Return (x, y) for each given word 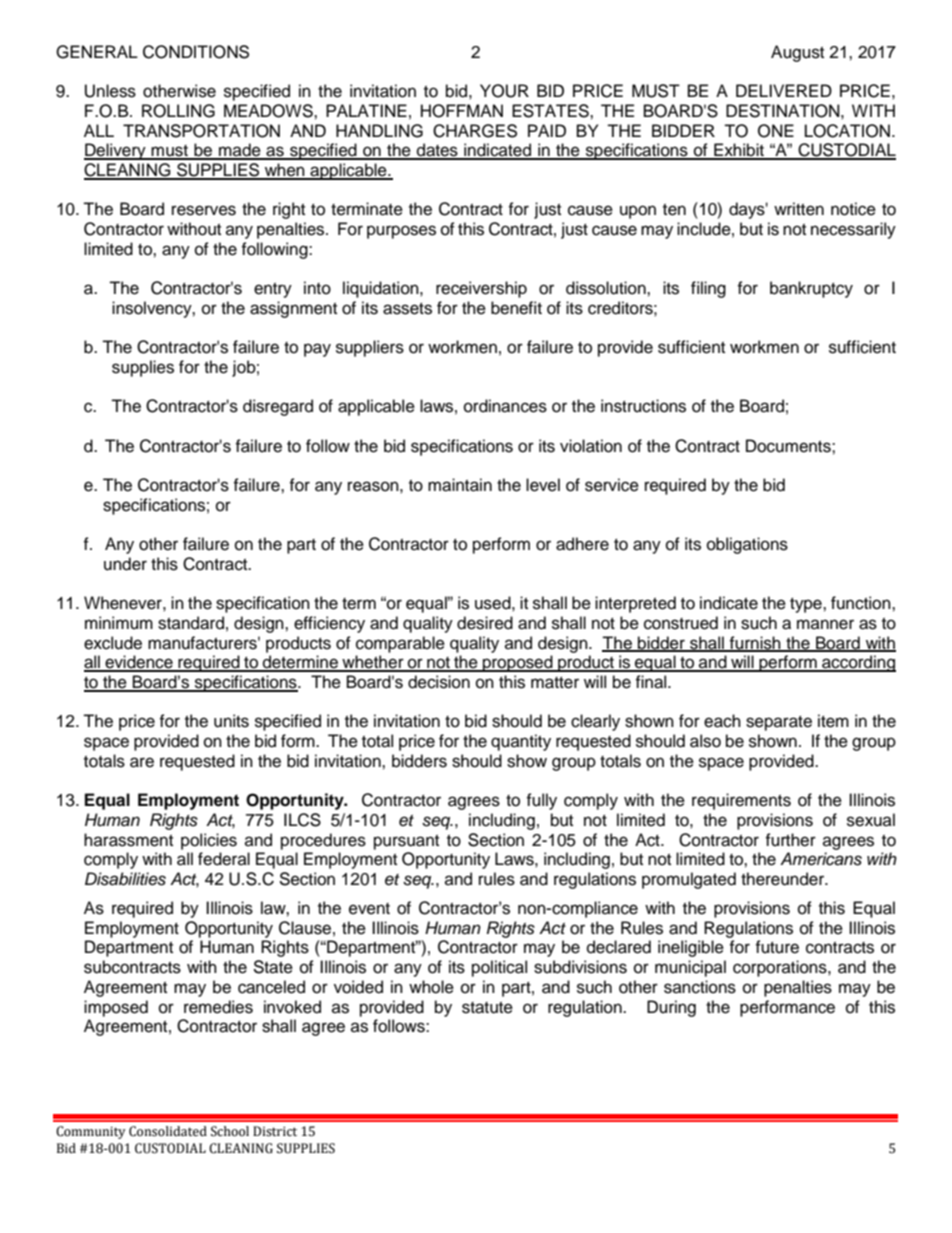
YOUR (504, 91)
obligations (747, 545)
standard (191, 623)
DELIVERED (784, 90)
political (499, 968)
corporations (781, 968)
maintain (460, 485)
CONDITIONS (196, 52)
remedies (218, 1007)
